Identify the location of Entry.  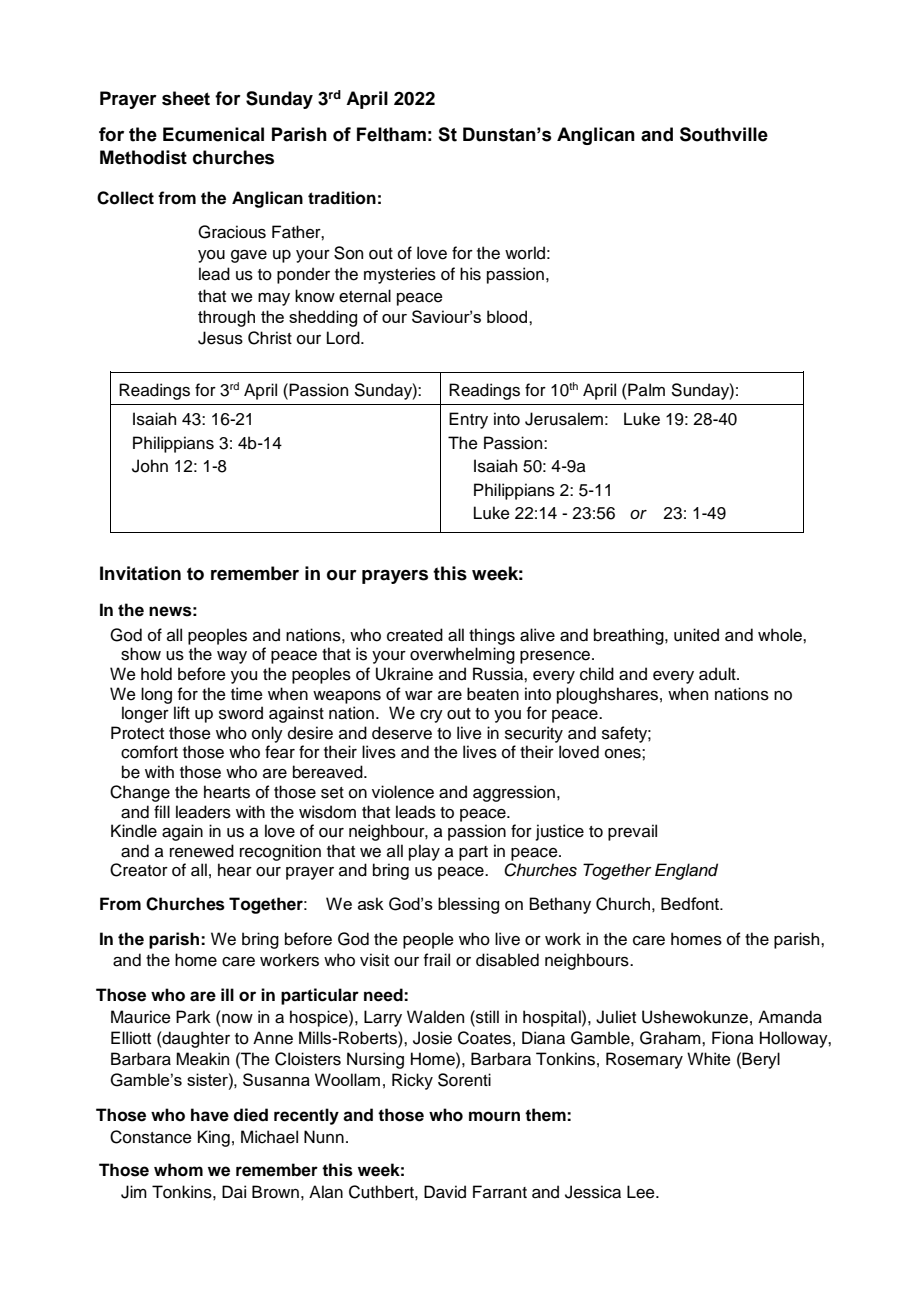
(468, 420).
